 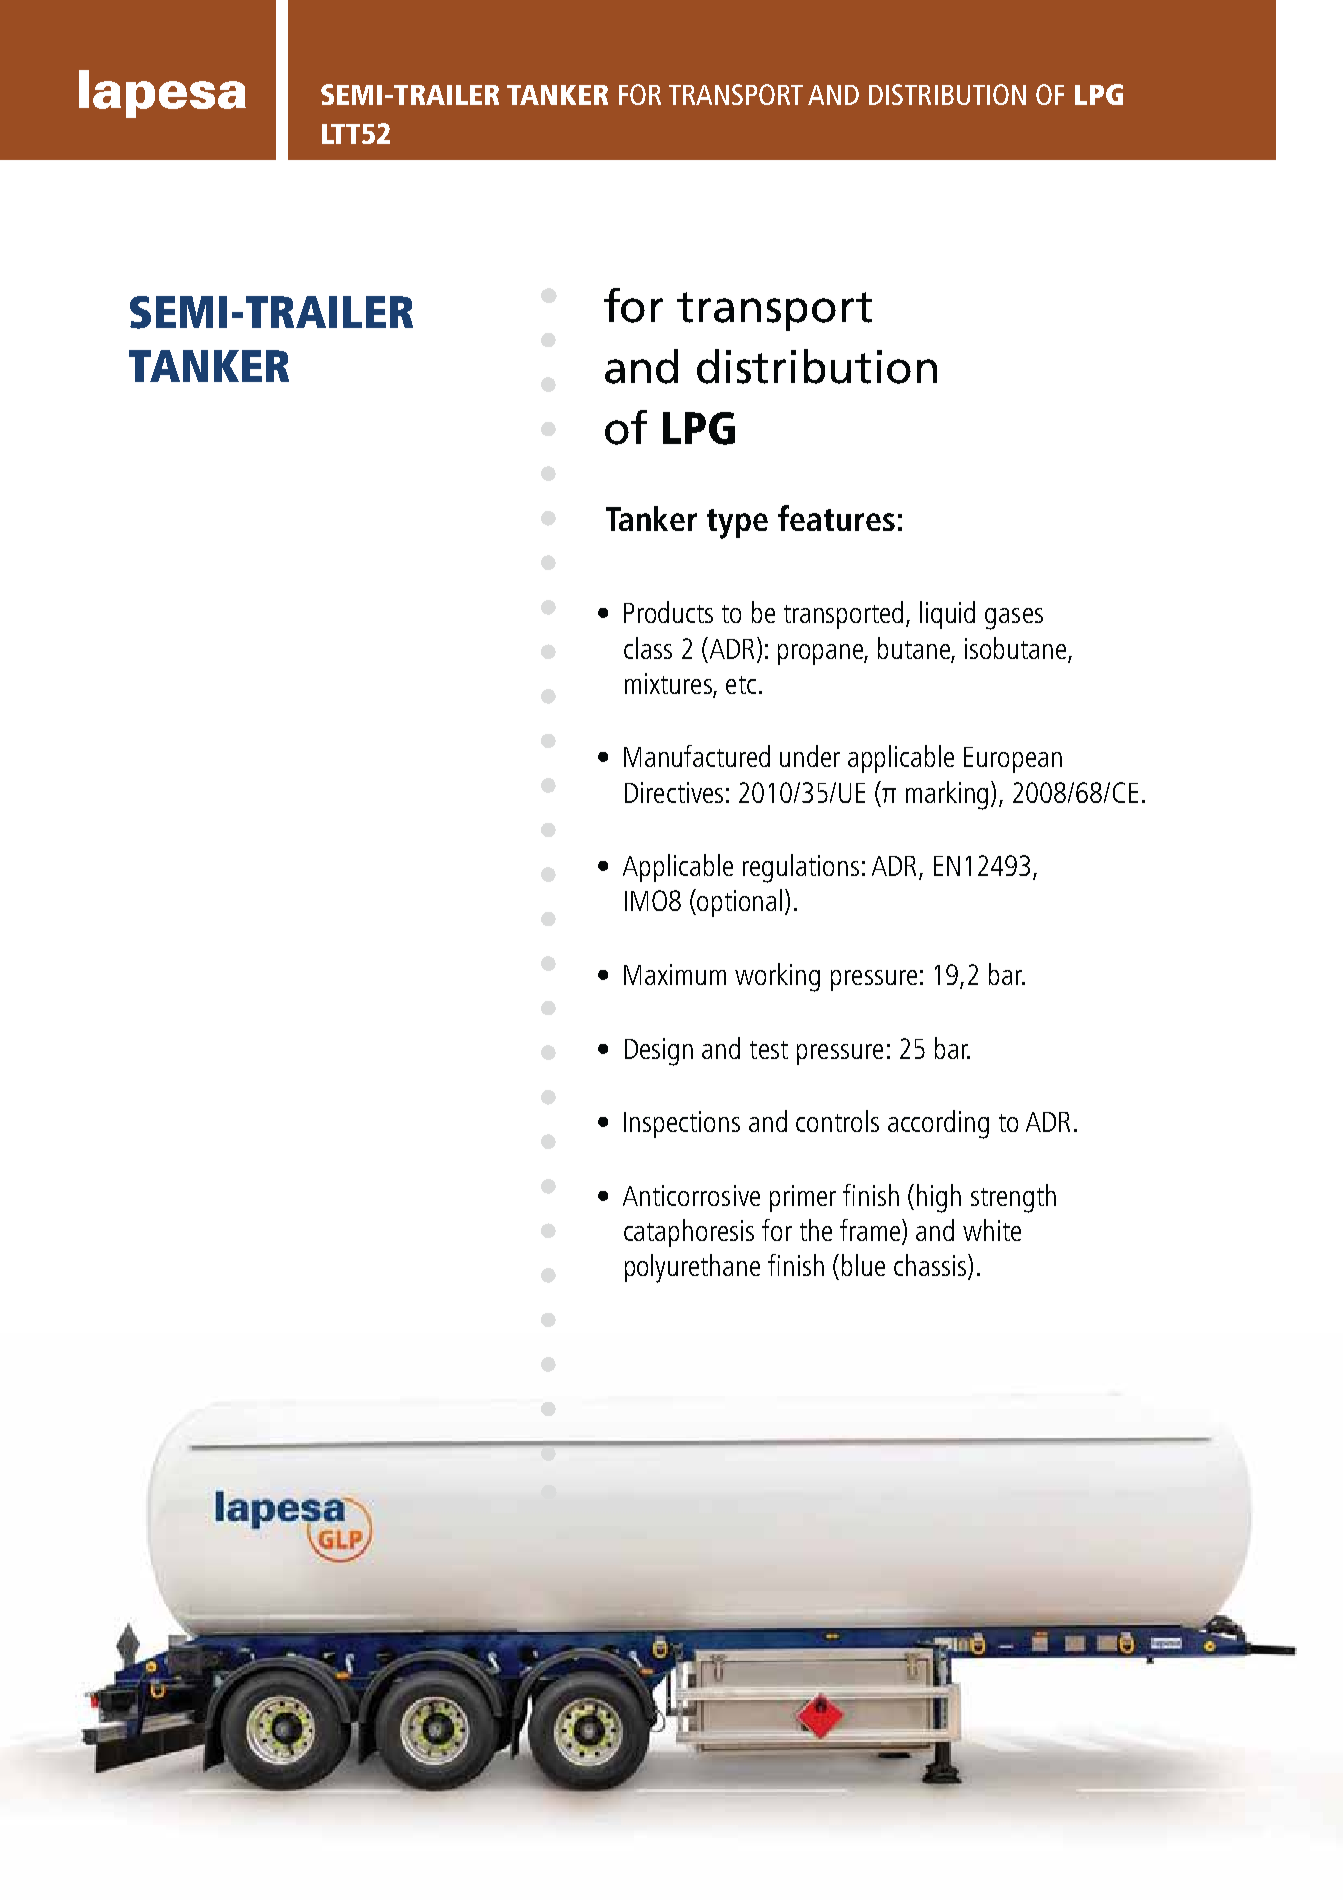 I want to click on liquid, so click(x=947, y=615).
